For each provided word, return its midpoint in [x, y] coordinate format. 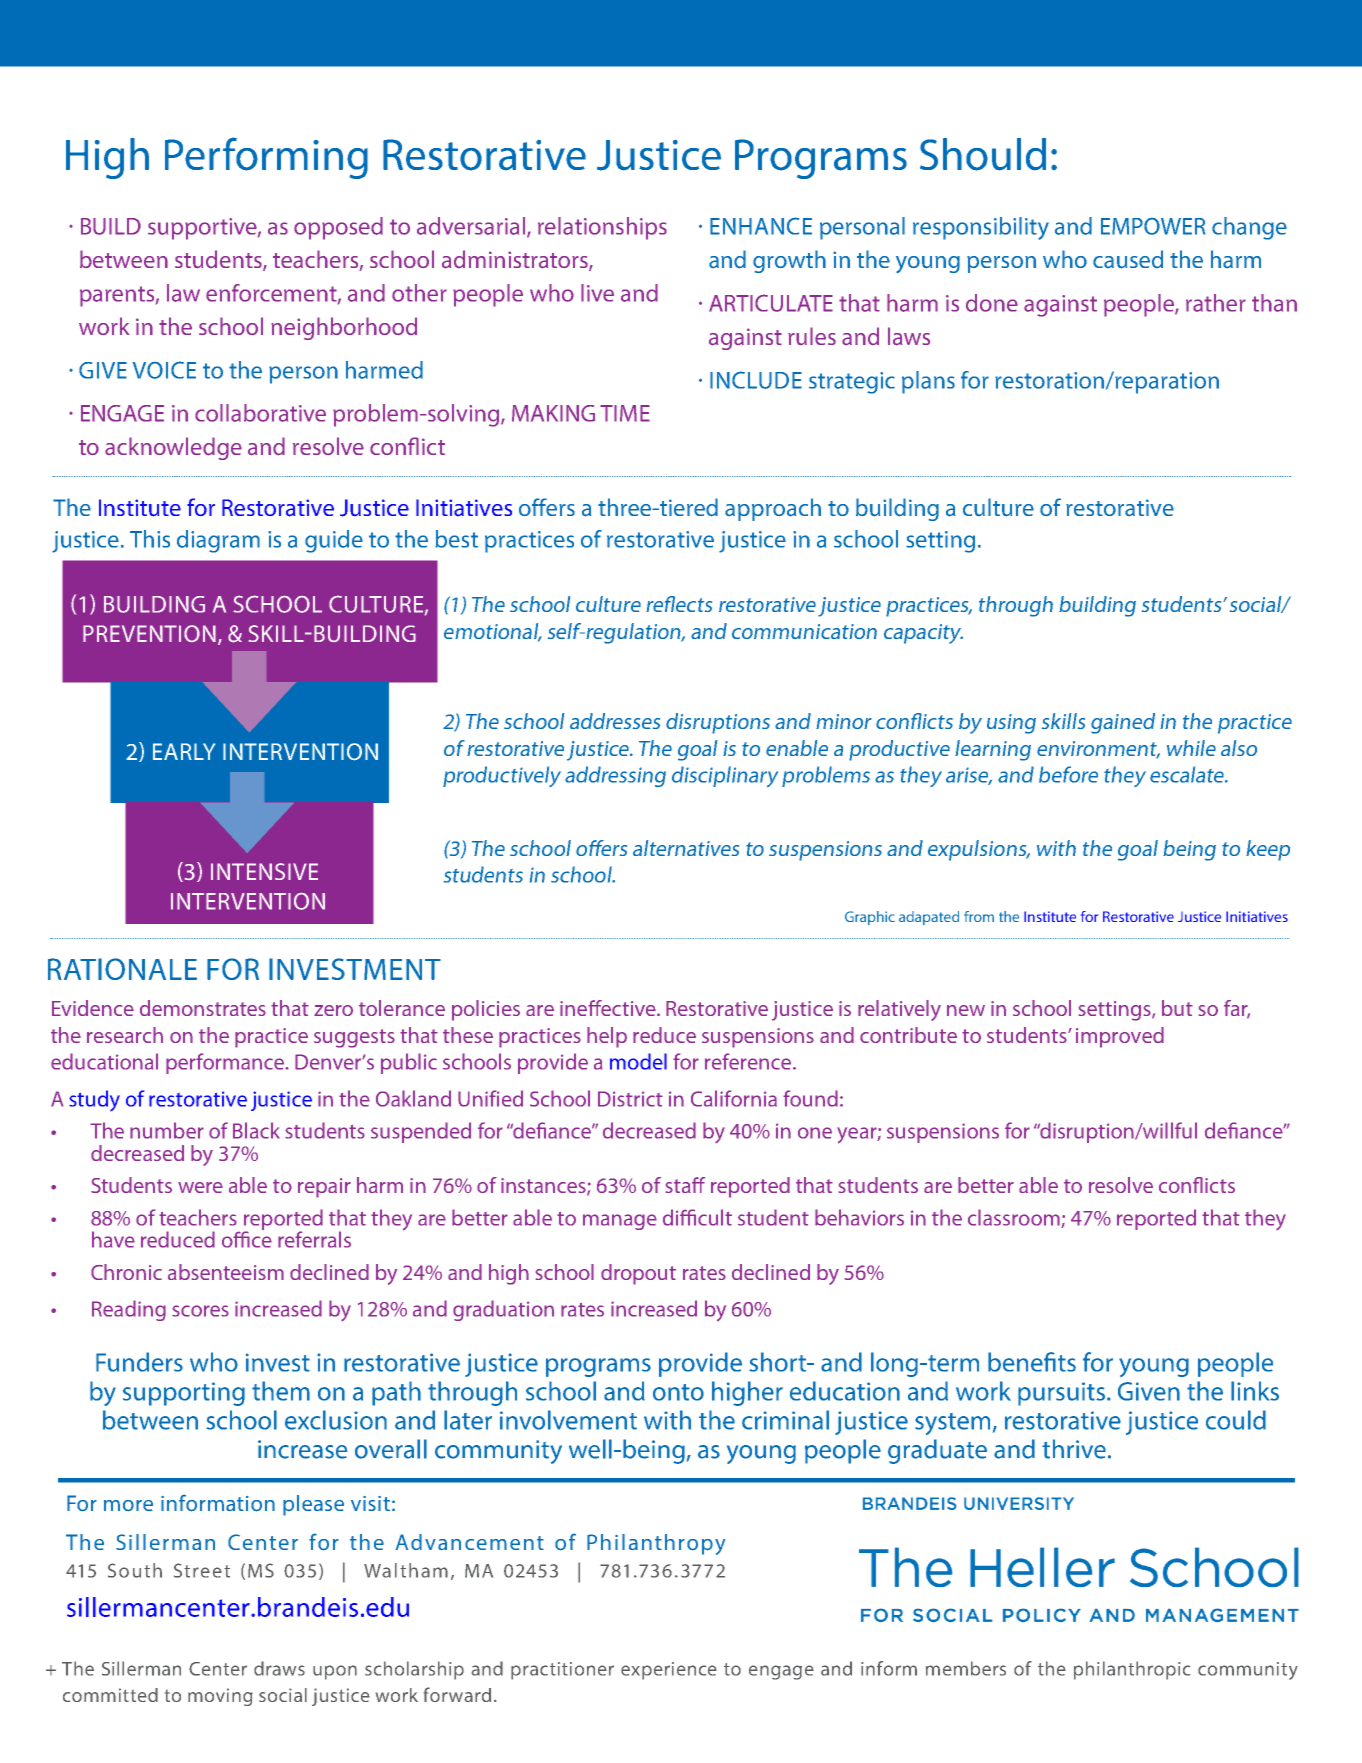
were [200, 1187]
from [979, 916]
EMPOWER [1153, 226]
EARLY [184, 751]
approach [773, 509]
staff [685, 1185]
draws [279, 1668]
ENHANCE [761, 226]
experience [669, 1671]
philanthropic [1132, 1670]
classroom [1015, 1218]
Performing [266, 158]
